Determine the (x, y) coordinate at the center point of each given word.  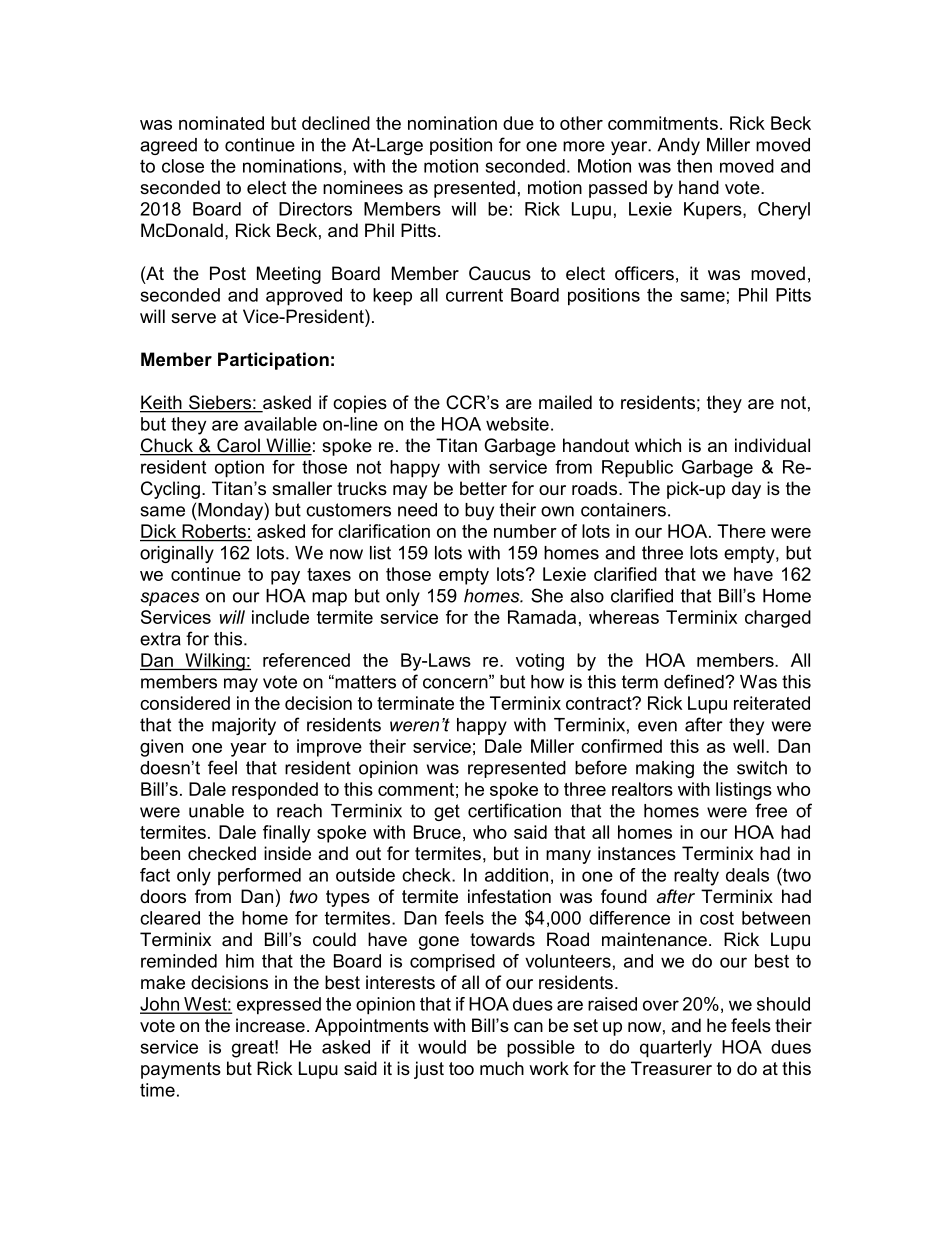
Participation (273, 361)
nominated (221, 123)
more (584, 146)
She (547, 595)
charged (778, 619)
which (658, 445)
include (280, 617)
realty (696, 877)
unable (216, 811)
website (517, 424)
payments (181, 1070)
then (694, 166)
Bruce (437, 832)
